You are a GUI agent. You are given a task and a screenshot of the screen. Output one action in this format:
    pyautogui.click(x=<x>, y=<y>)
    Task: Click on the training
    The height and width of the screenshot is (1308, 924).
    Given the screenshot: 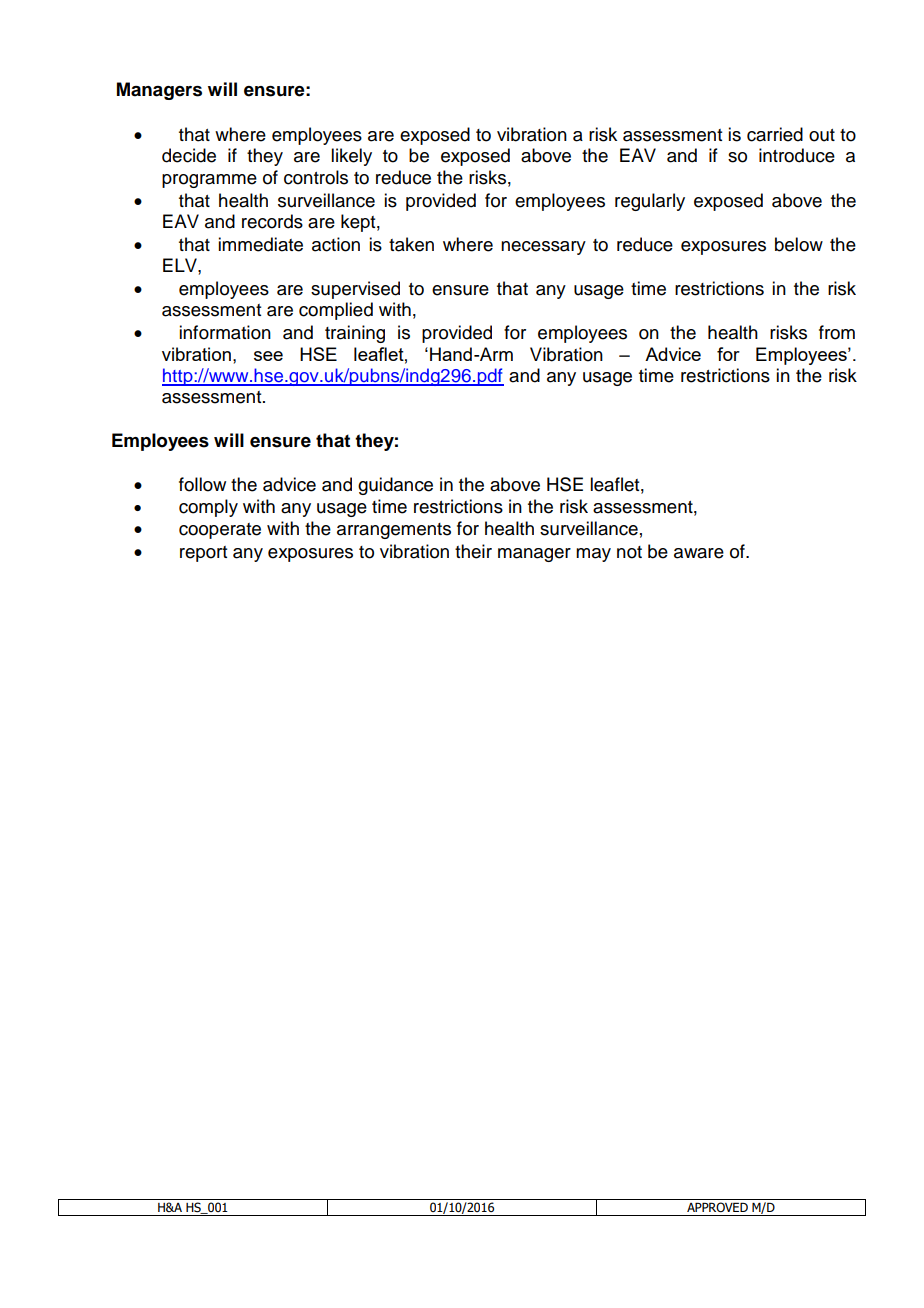 What is the action you would take?
    pyautogui.click(x=355, y=334)
